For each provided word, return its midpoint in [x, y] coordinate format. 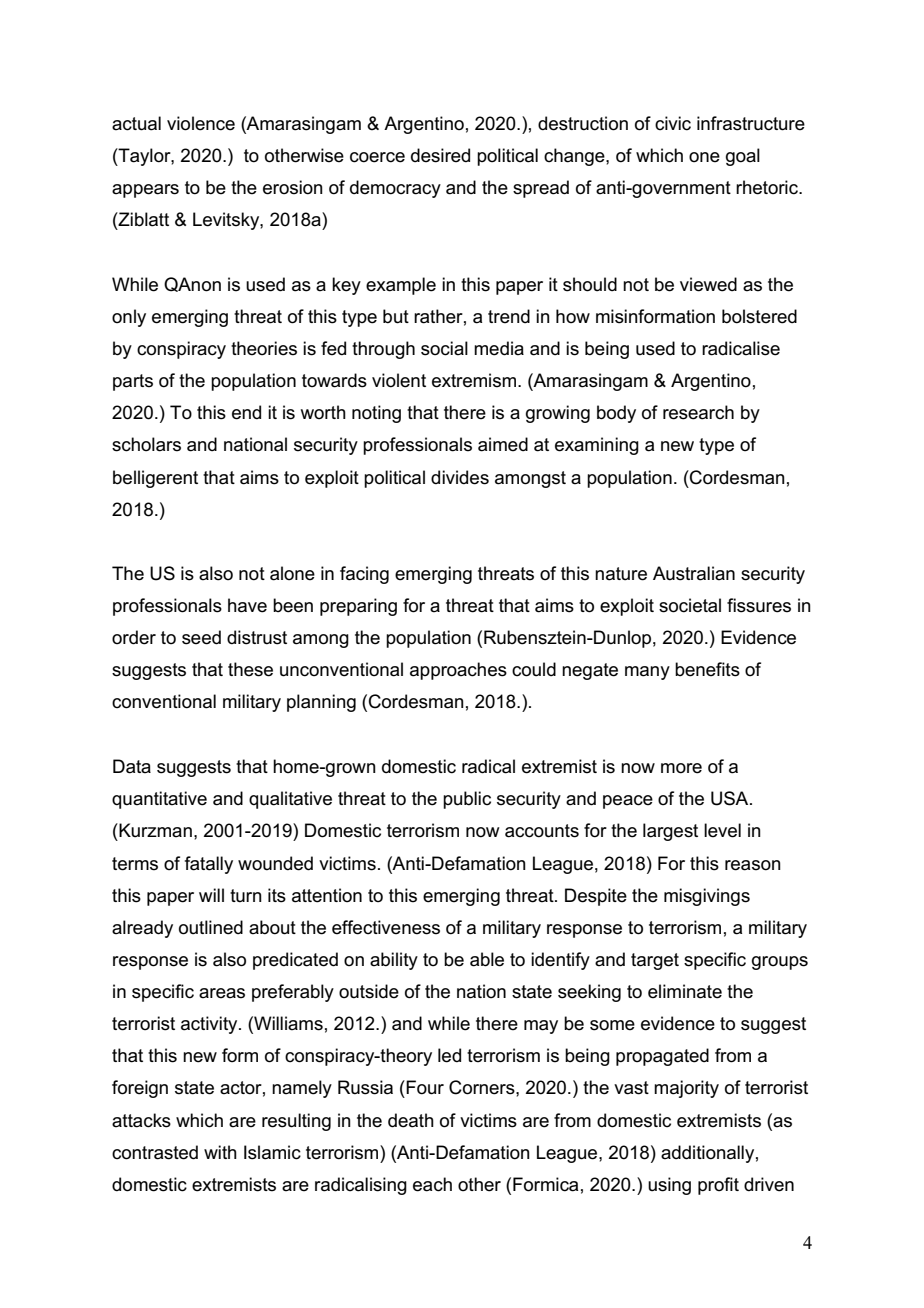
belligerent [155, 479]
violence [201, 123]
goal [743, 157]
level [722, 830]
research [698, 412]
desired [440, 155]
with [220, 1152]
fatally [209, 865]
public [467, 800]
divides [460, 477]
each [432, 1184]
